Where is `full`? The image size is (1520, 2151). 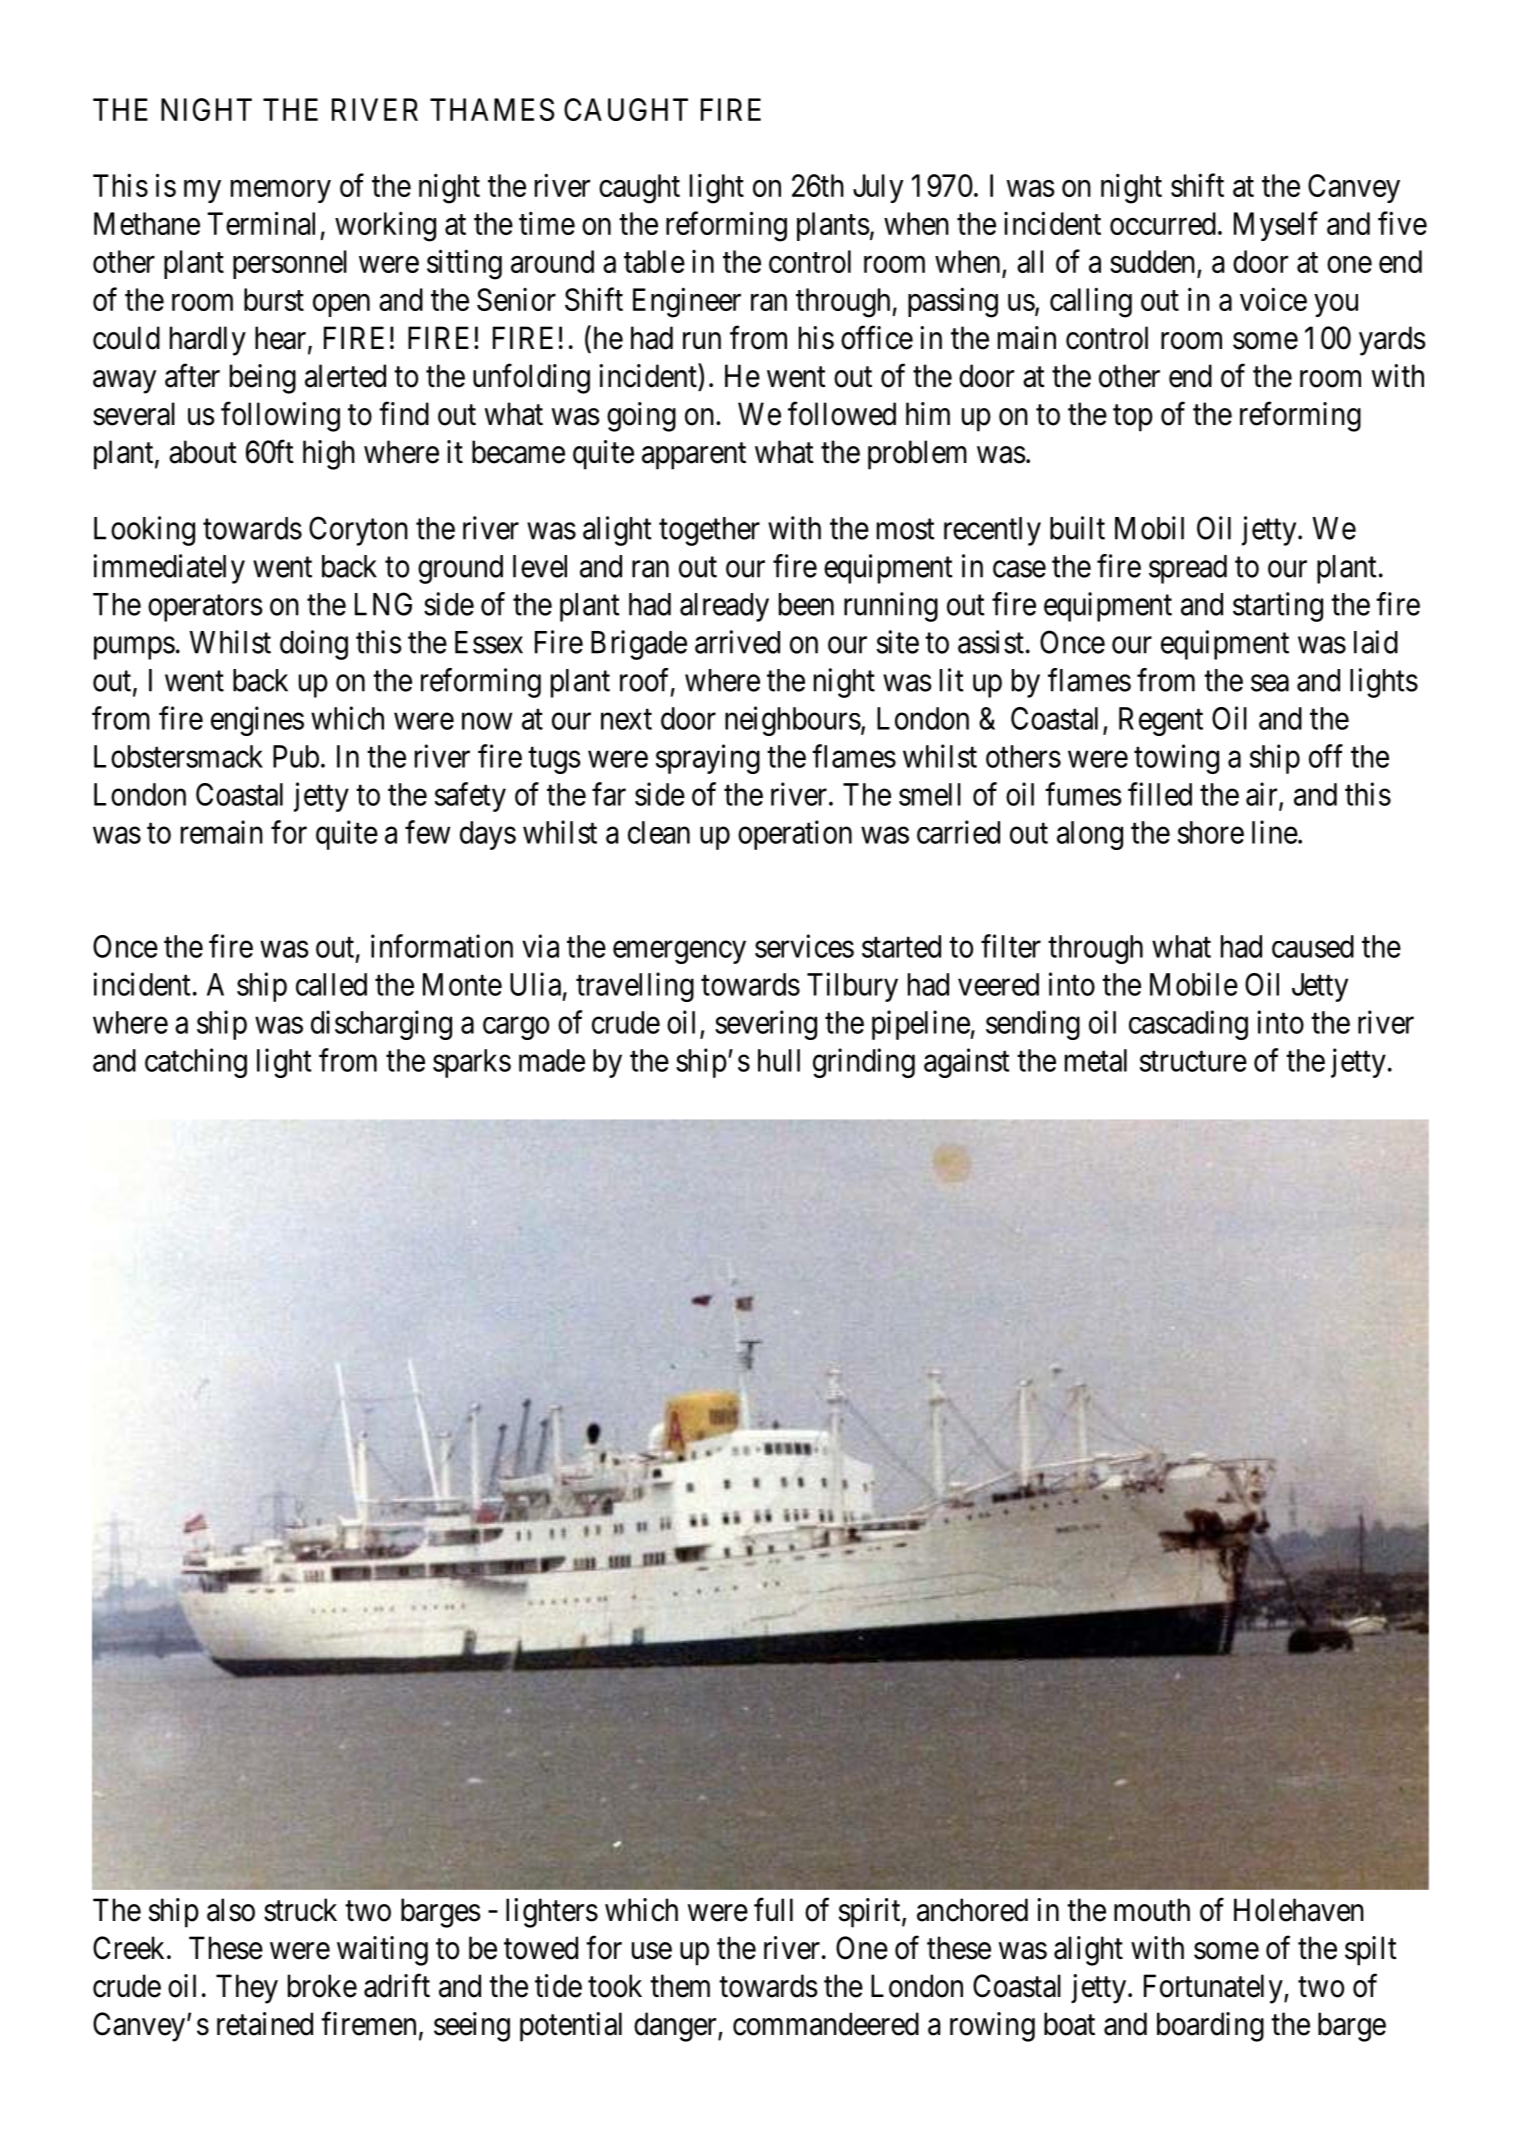 full is located at coordinates (773, 1909).
